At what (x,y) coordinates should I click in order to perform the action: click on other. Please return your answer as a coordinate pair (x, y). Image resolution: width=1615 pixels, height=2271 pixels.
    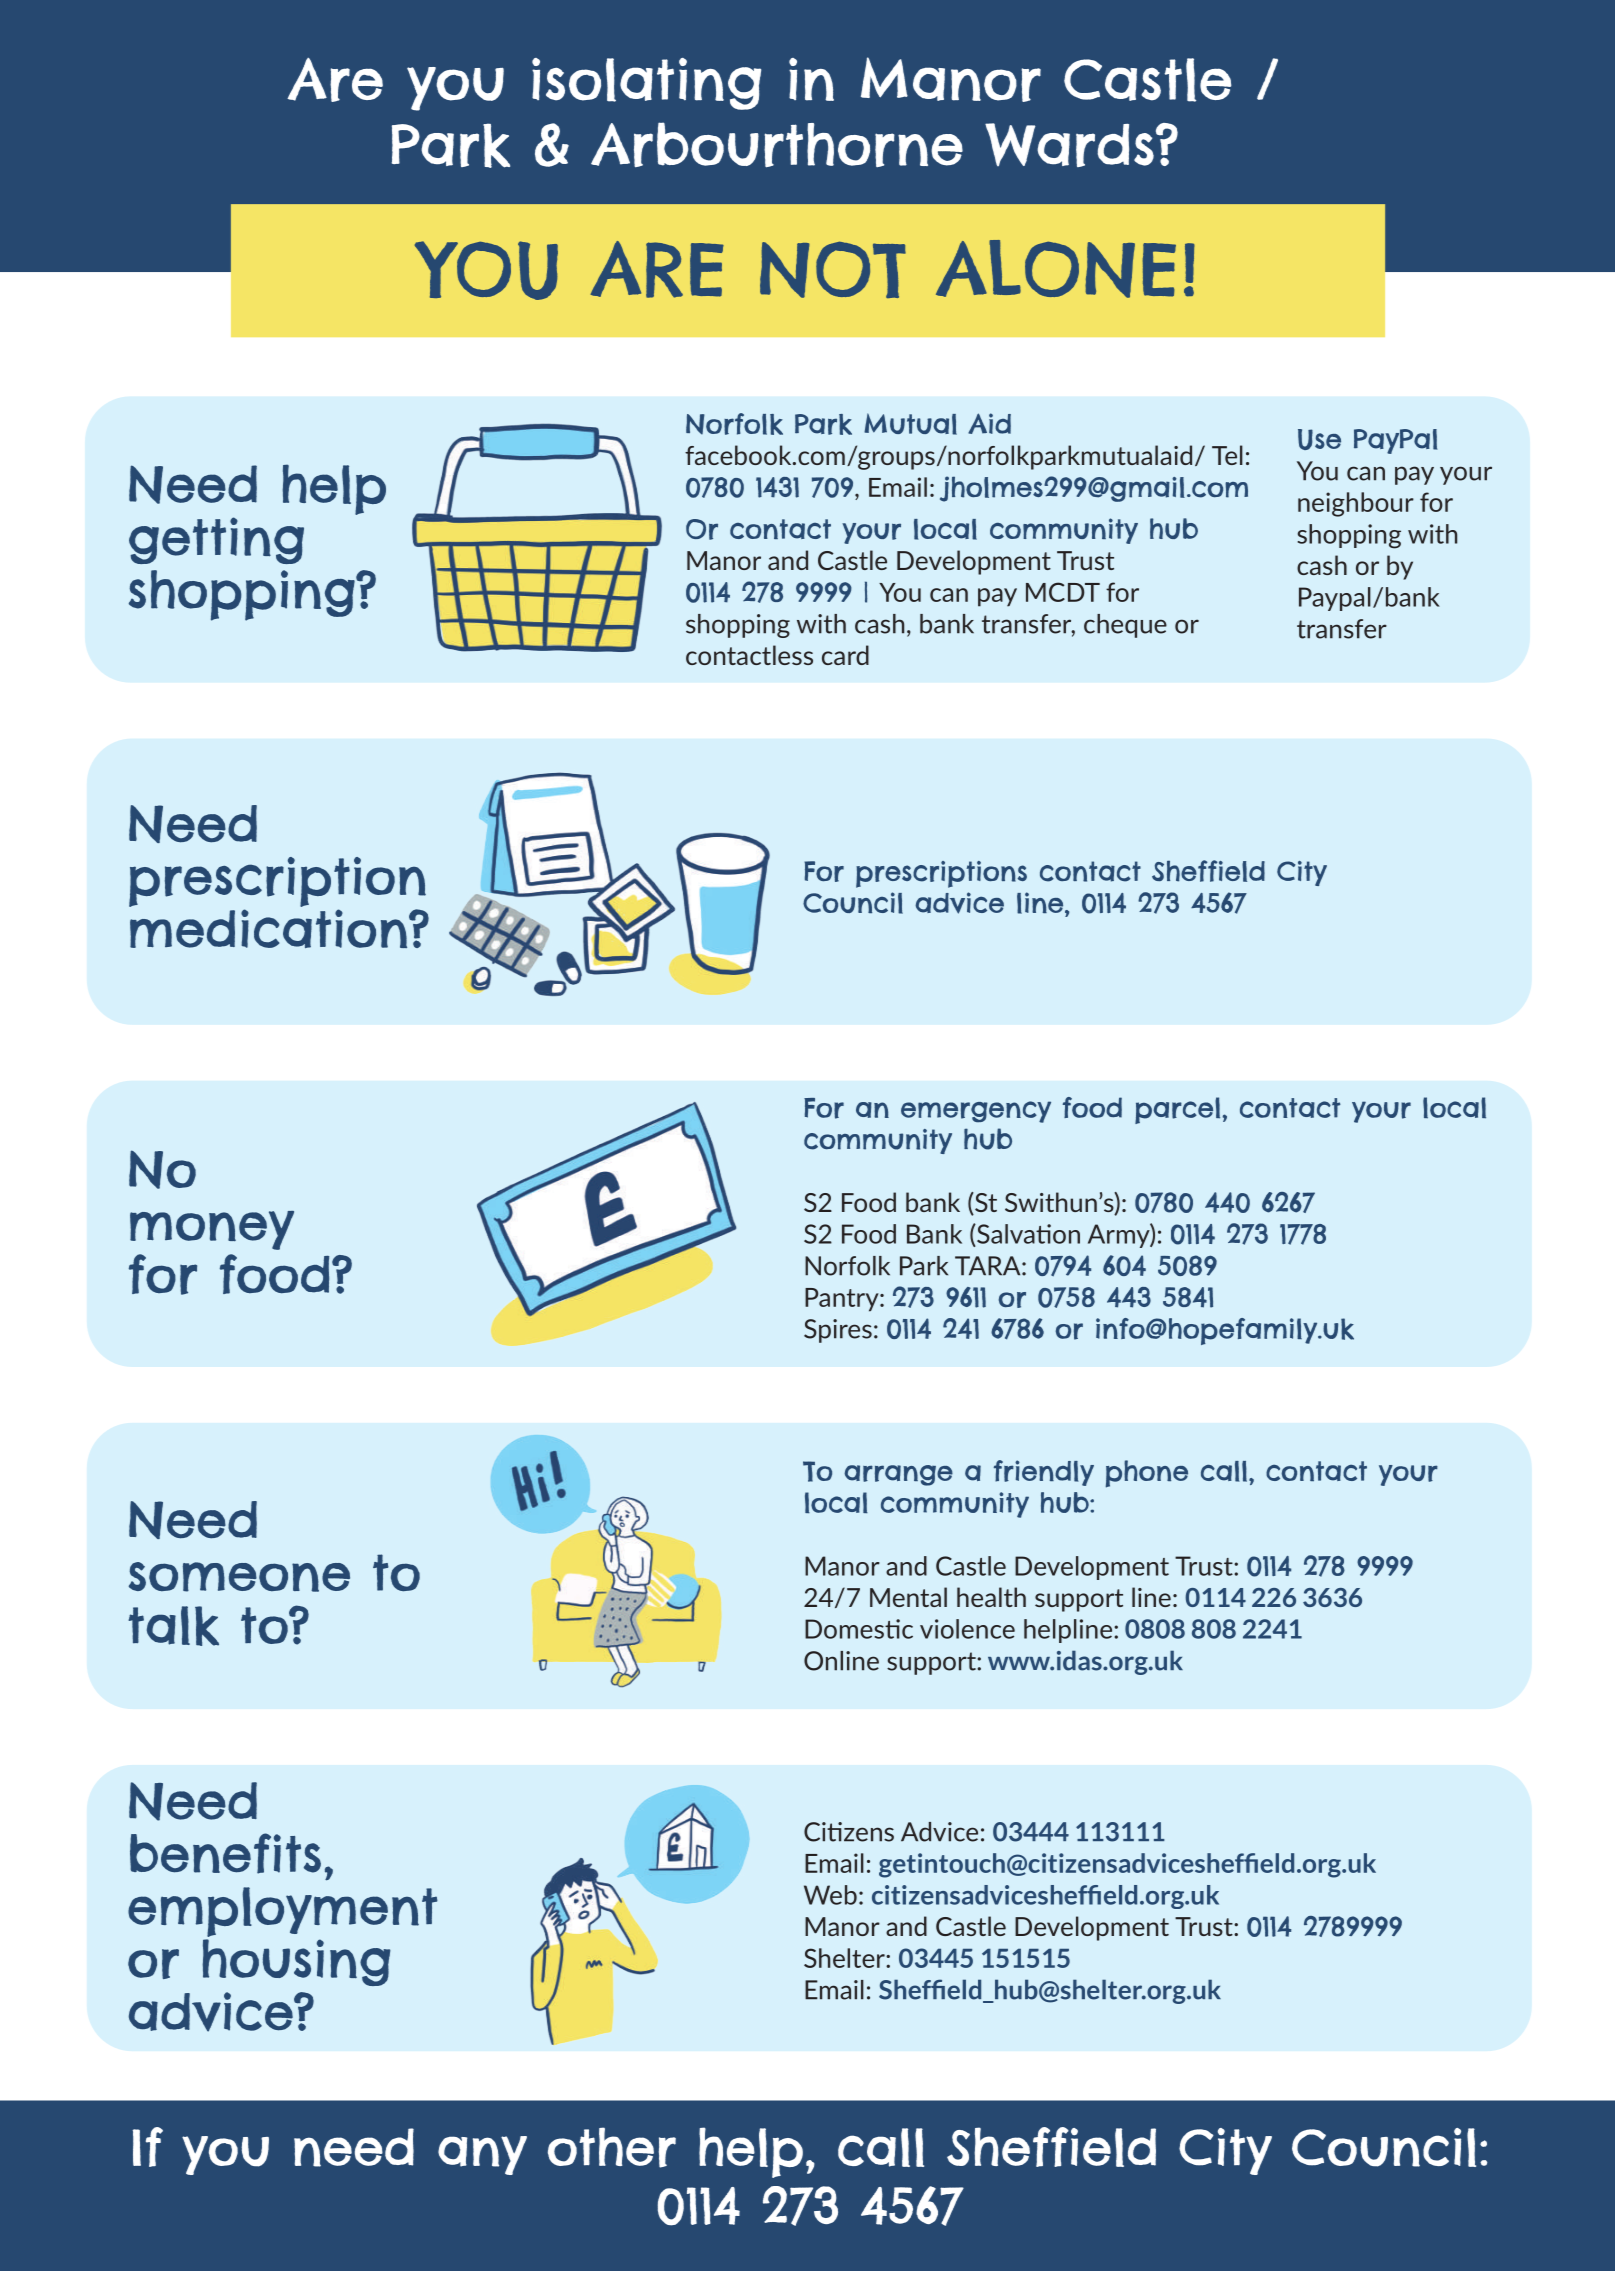
    Looking at the image, I should click on (612, 2147).
